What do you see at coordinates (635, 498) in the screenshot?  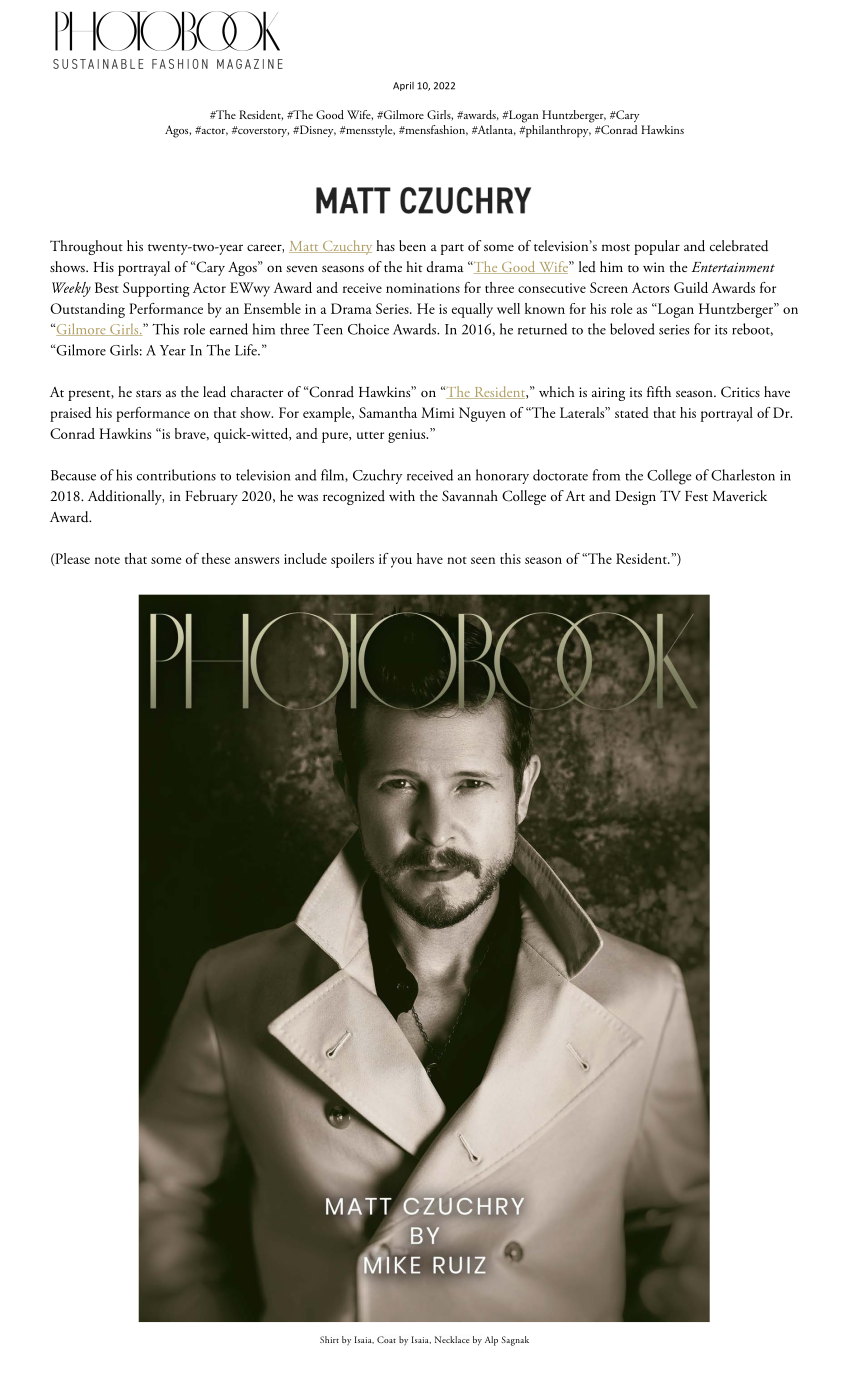 I see `Design` at bounding box center [635, 498].
